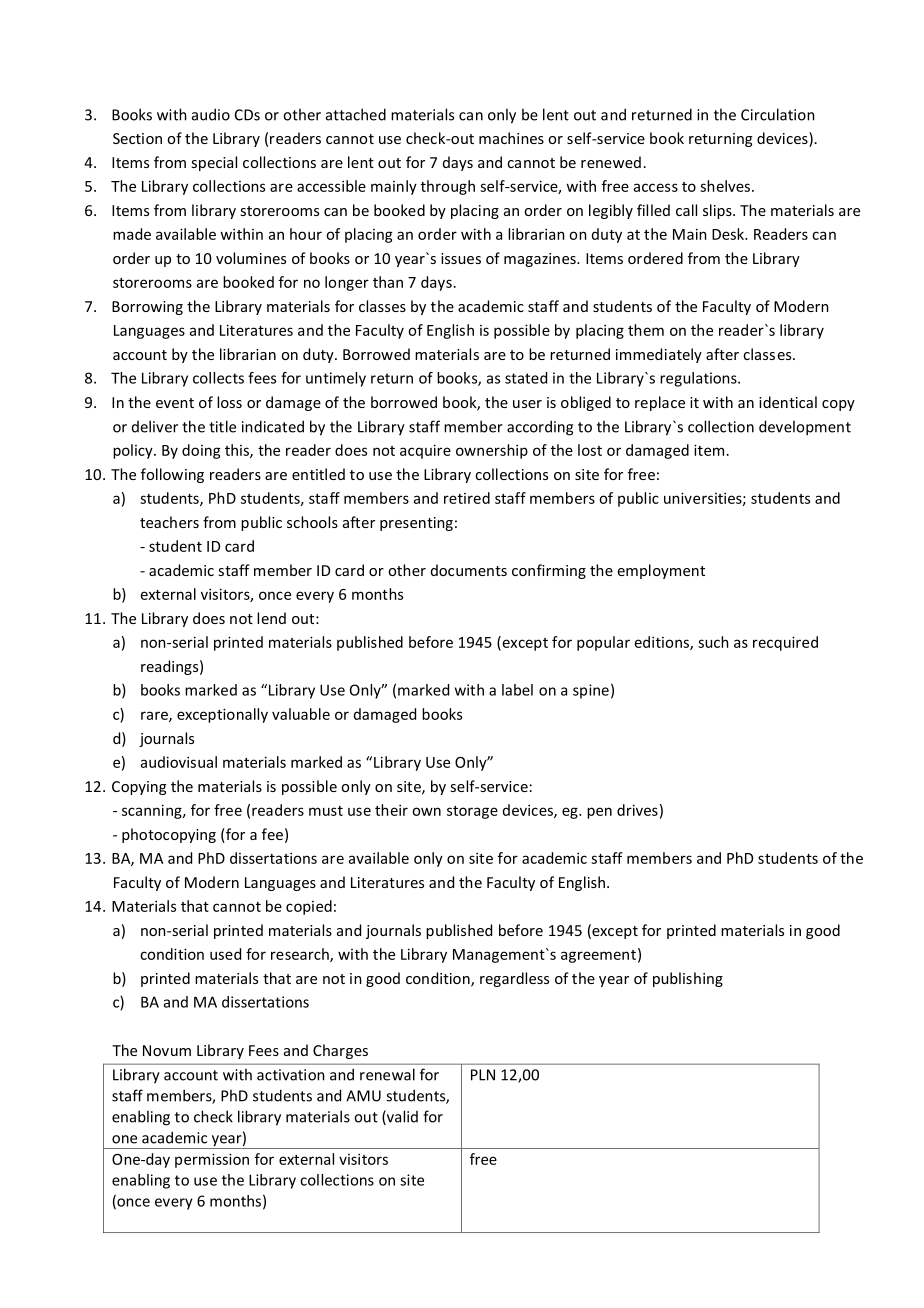  I want to click on retired, so click(467, 498).
